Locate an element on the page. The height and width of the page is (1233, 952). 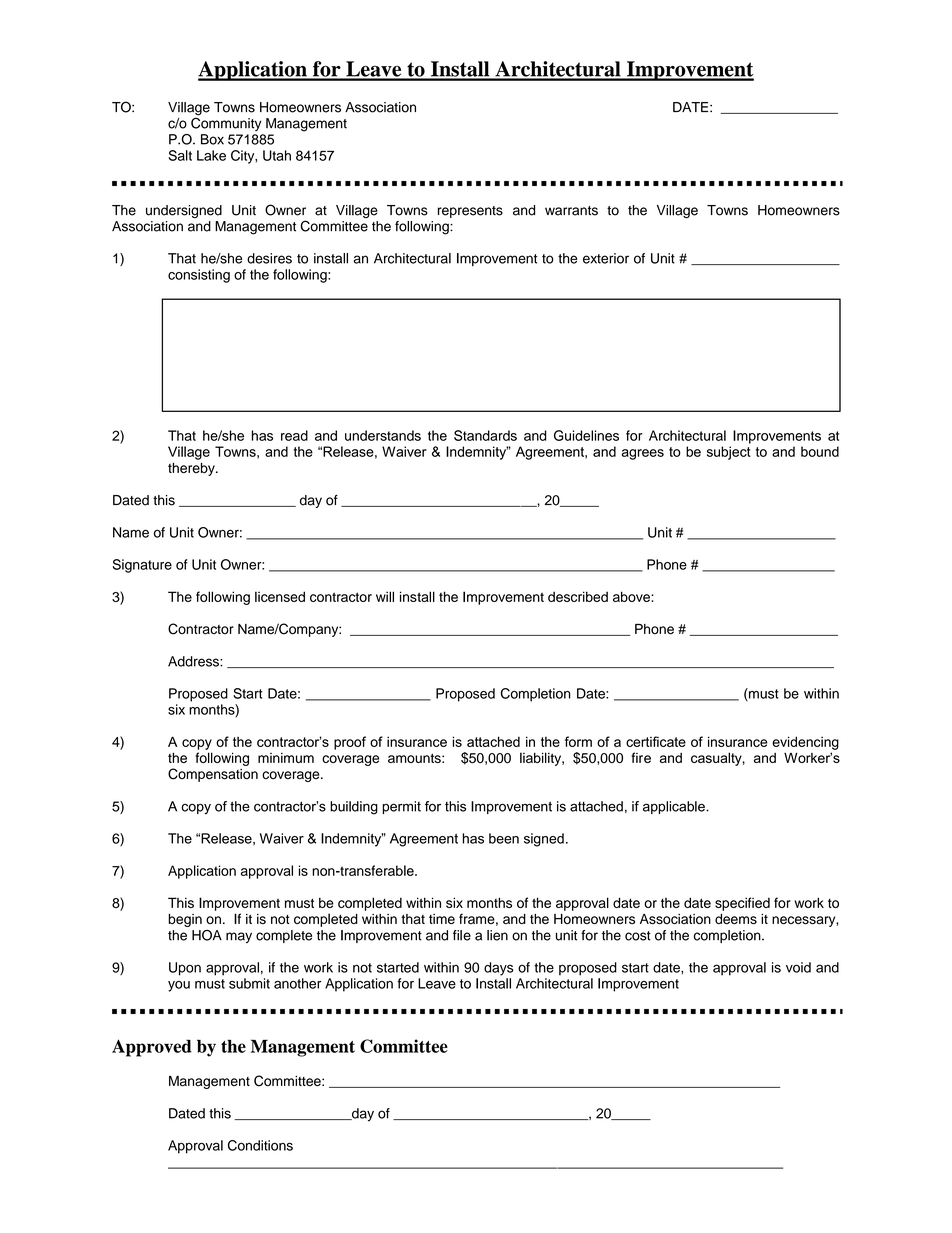
applicable is located at coordinates (675, 807).
